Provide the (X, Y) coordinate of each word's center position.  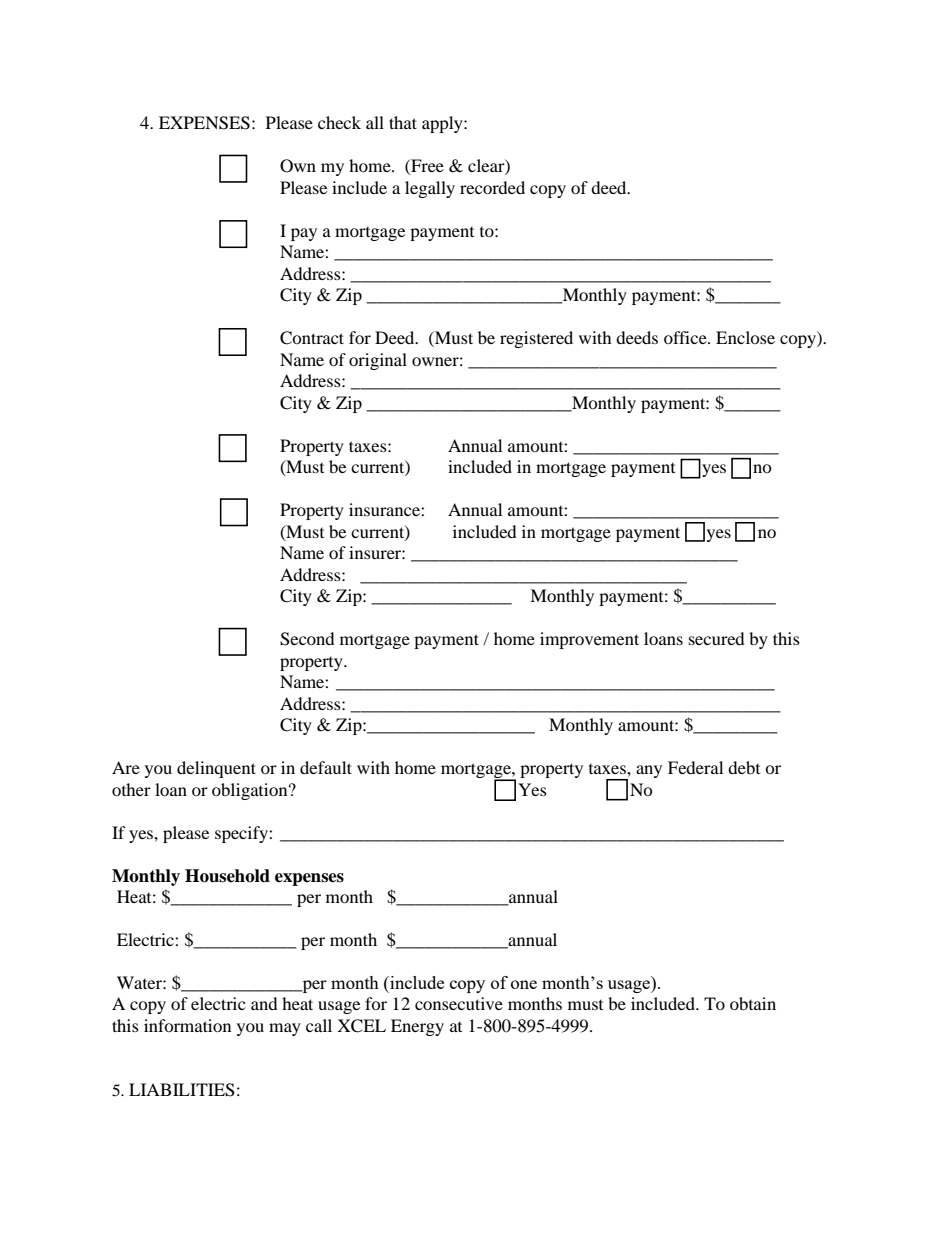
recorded (492, 187)
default (326, 767)
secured (717, 638)
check (339, 122)
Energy (417, 1027)
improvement (589, 640)
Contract (312, 338)
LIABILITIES (182, 1090)
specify (242, 834)
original (378, 361)
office (686, 337)
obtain (753, 1003)
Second (307, 639)
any (649, 771)
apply (443, 124)
